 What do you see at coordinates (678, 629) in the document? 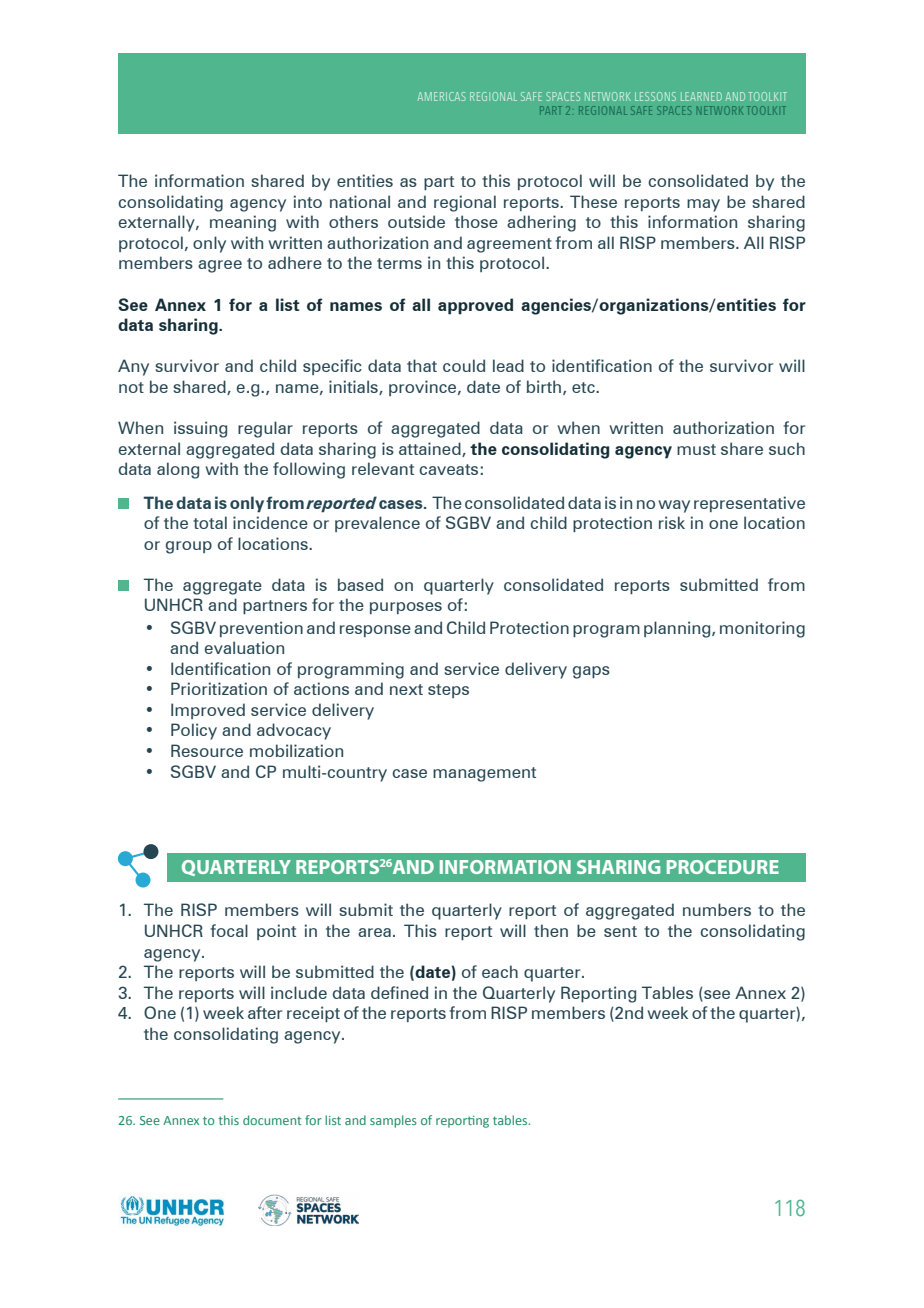
I see `planning` at bounding box center [678, 629].
